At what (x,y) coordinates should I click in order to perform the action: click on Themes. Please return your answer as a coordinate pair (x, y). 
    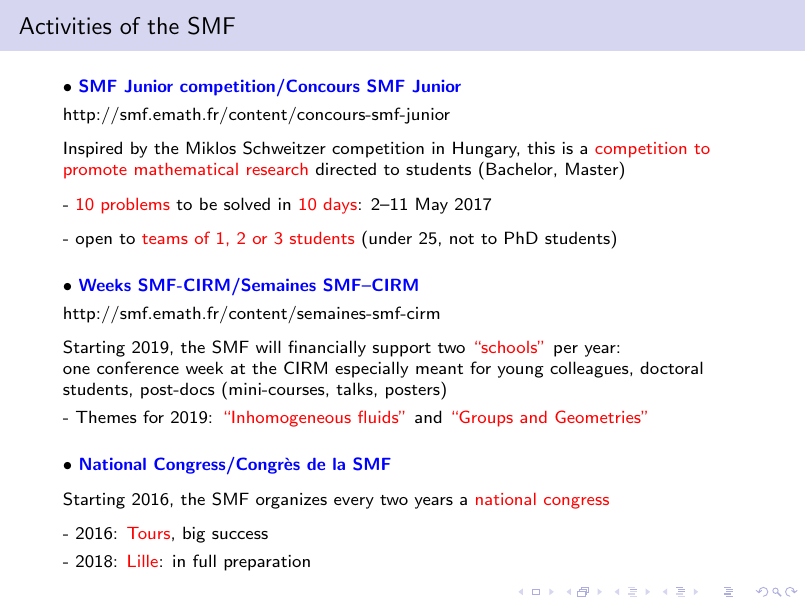
    Looking at the image, I should click on (106, 416).
